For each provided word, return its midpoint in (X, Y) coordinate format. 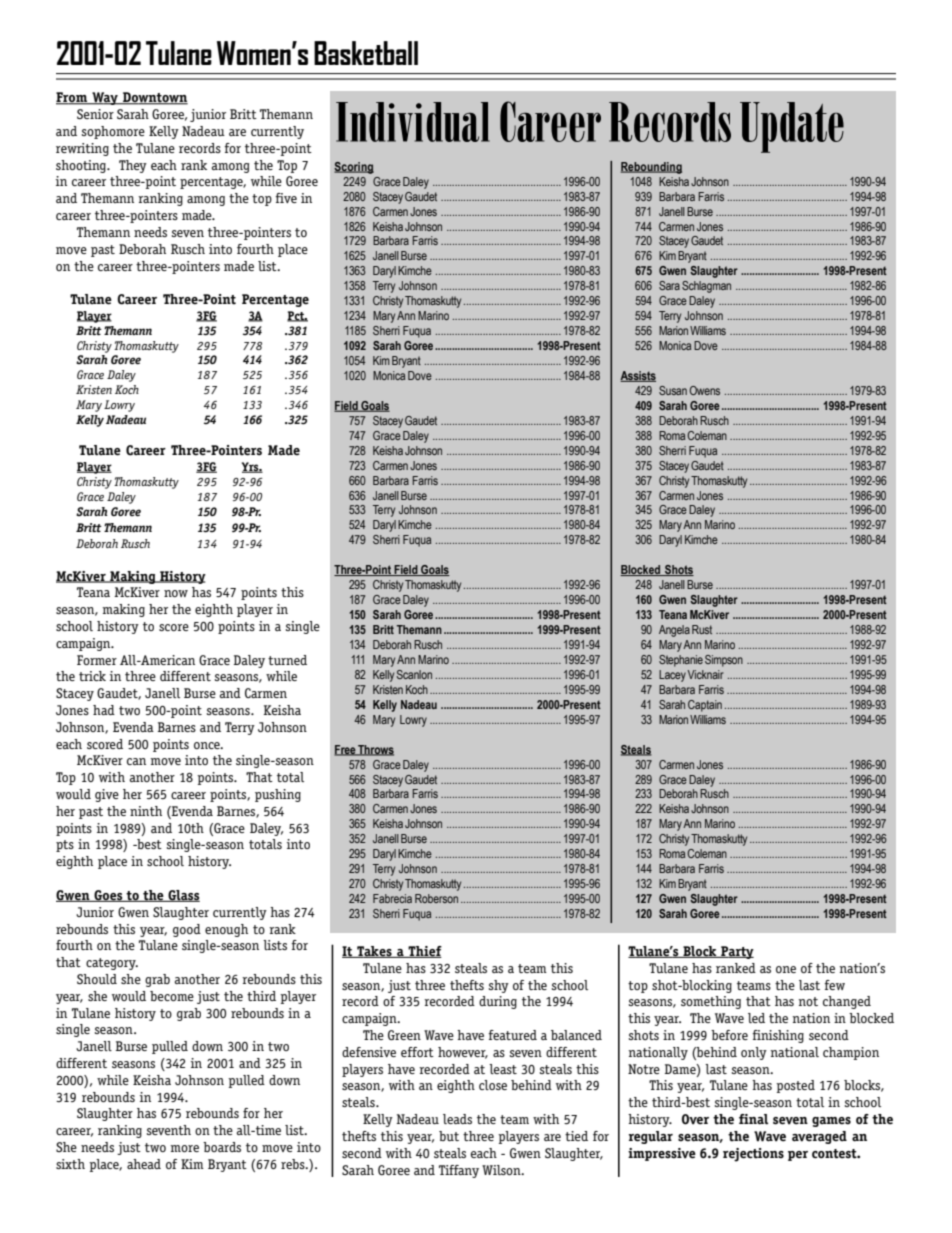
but (449, 1136)
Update (792, 127)
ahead (144, 1164)
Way (105, 98)
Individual (413, 122)
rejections (753, 1155)
